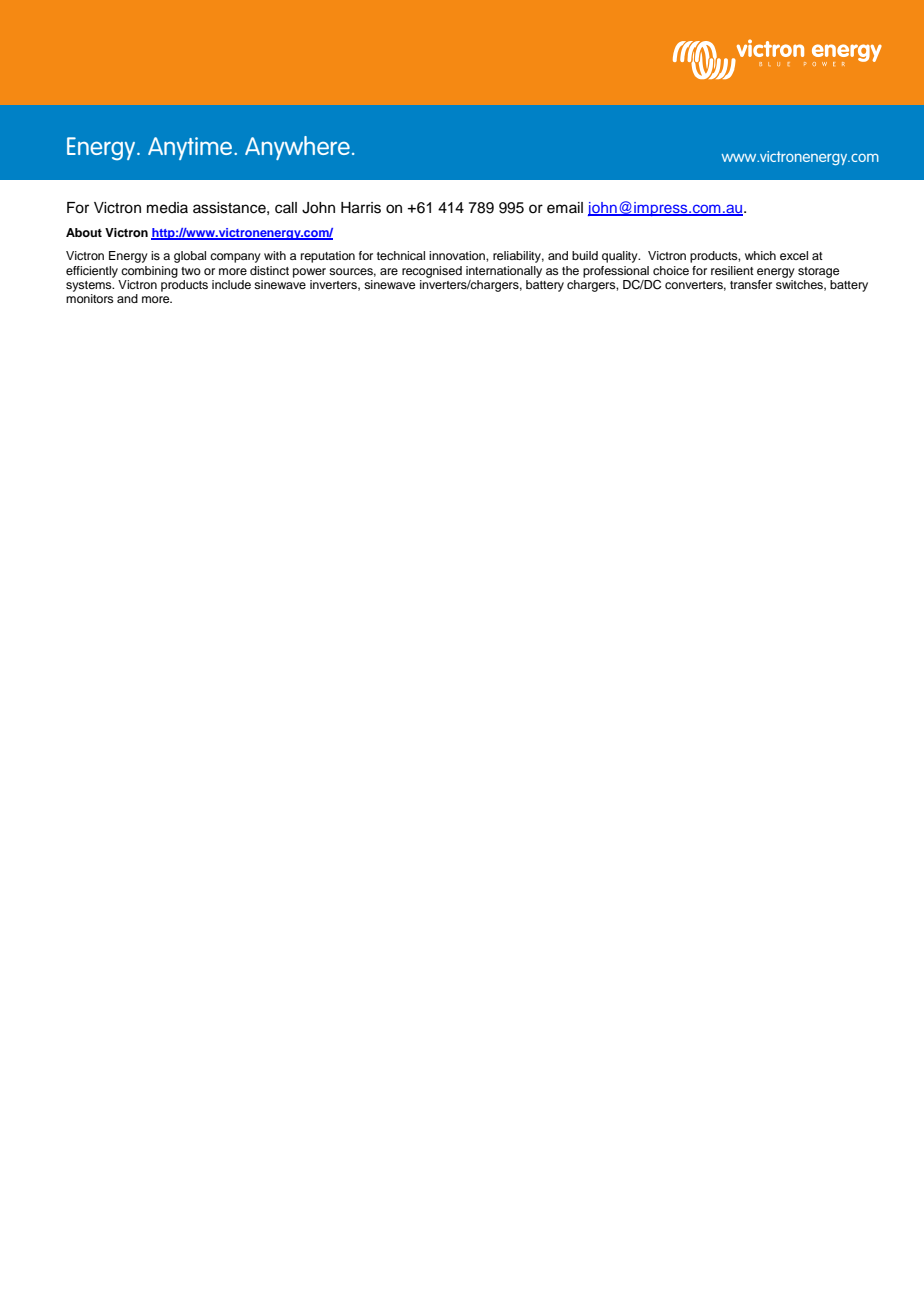 This image has width=924, height=1308. Describe the element at coordinates (760, 255) in the image. I see `which` at that location.
